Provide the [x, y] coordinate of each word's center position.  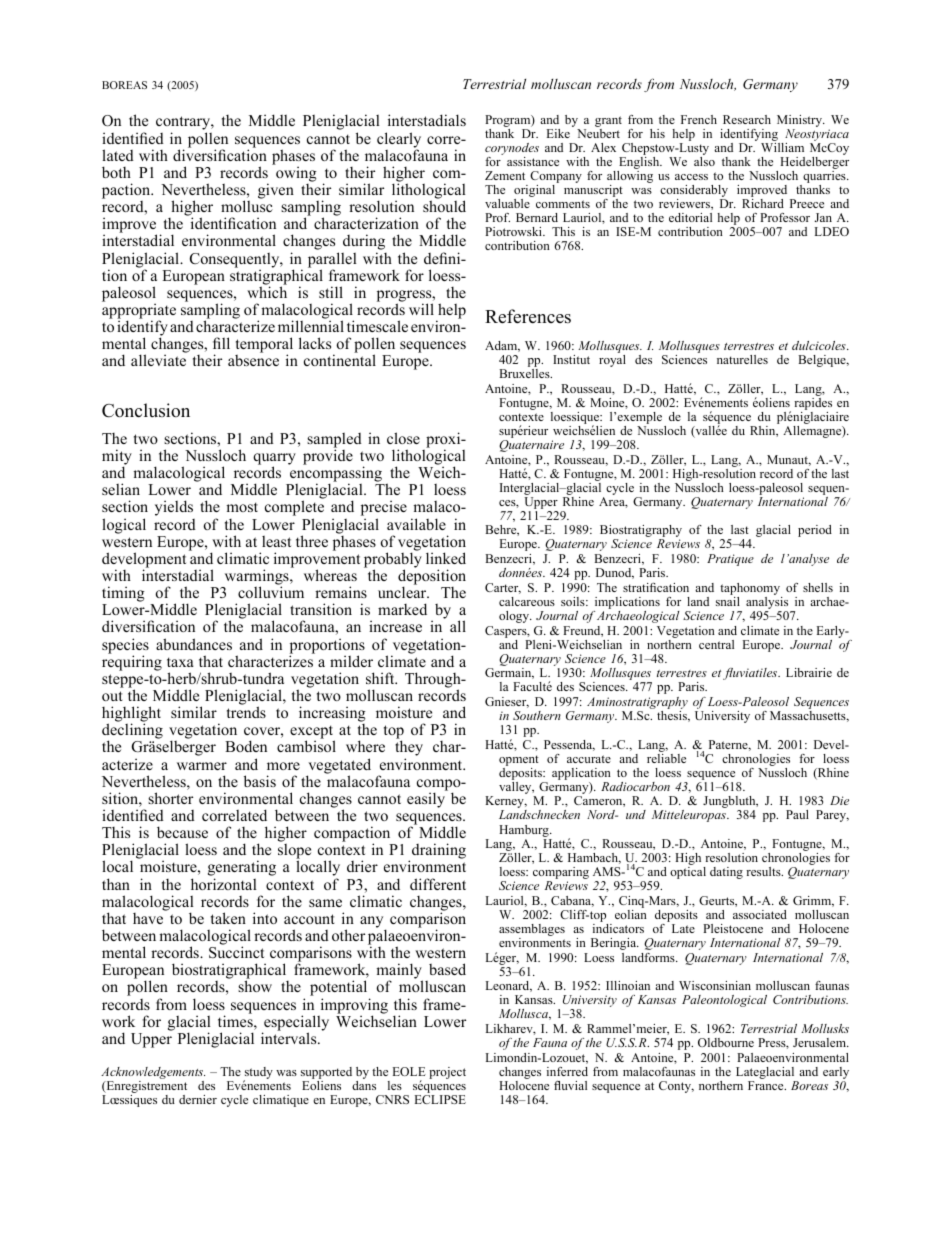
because [182, 832]
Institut [571, 359]
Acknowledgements [153, 1074]
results [764, 871]
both [116, 172]
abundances [194, 644]
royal [612, 361]
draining [439, 851]
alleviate [158, 360]
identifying [750, 136]
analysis [768, 604]
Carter [503, 588]
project [447, 1073]
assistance [533, 161]
